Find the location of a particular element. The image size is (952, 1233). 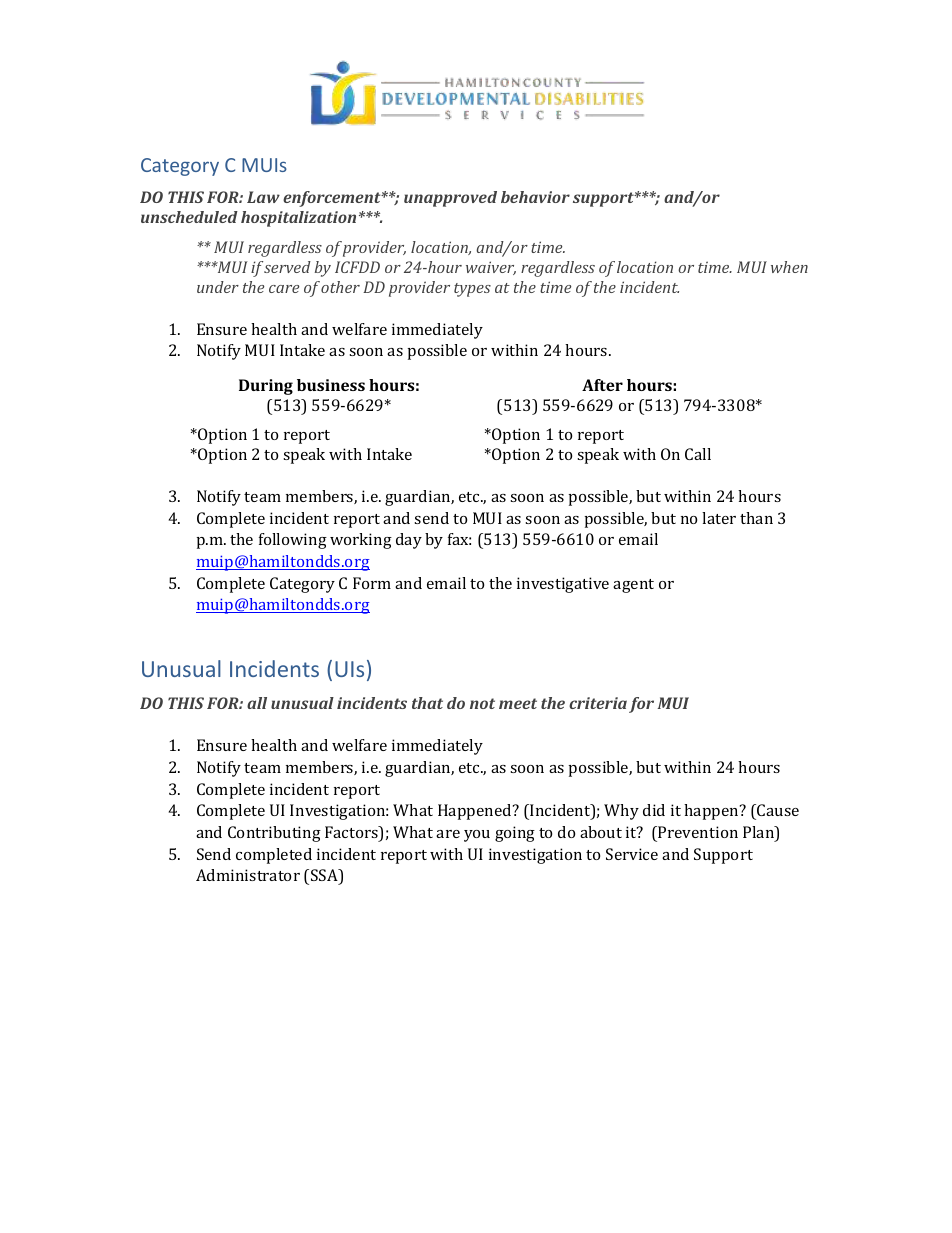

During is located at coordinates (266, 387).
